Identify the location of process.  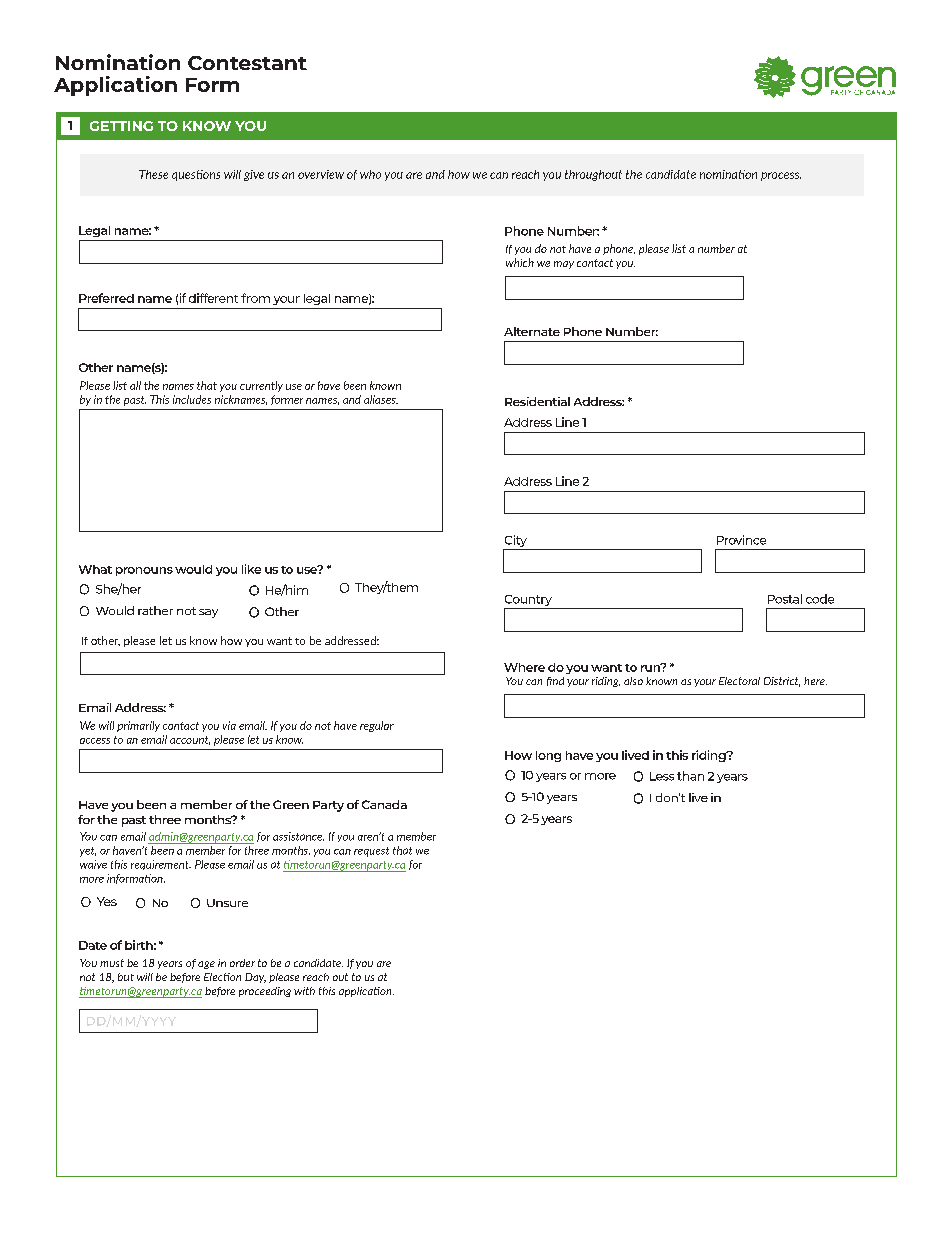
(781, 176).
